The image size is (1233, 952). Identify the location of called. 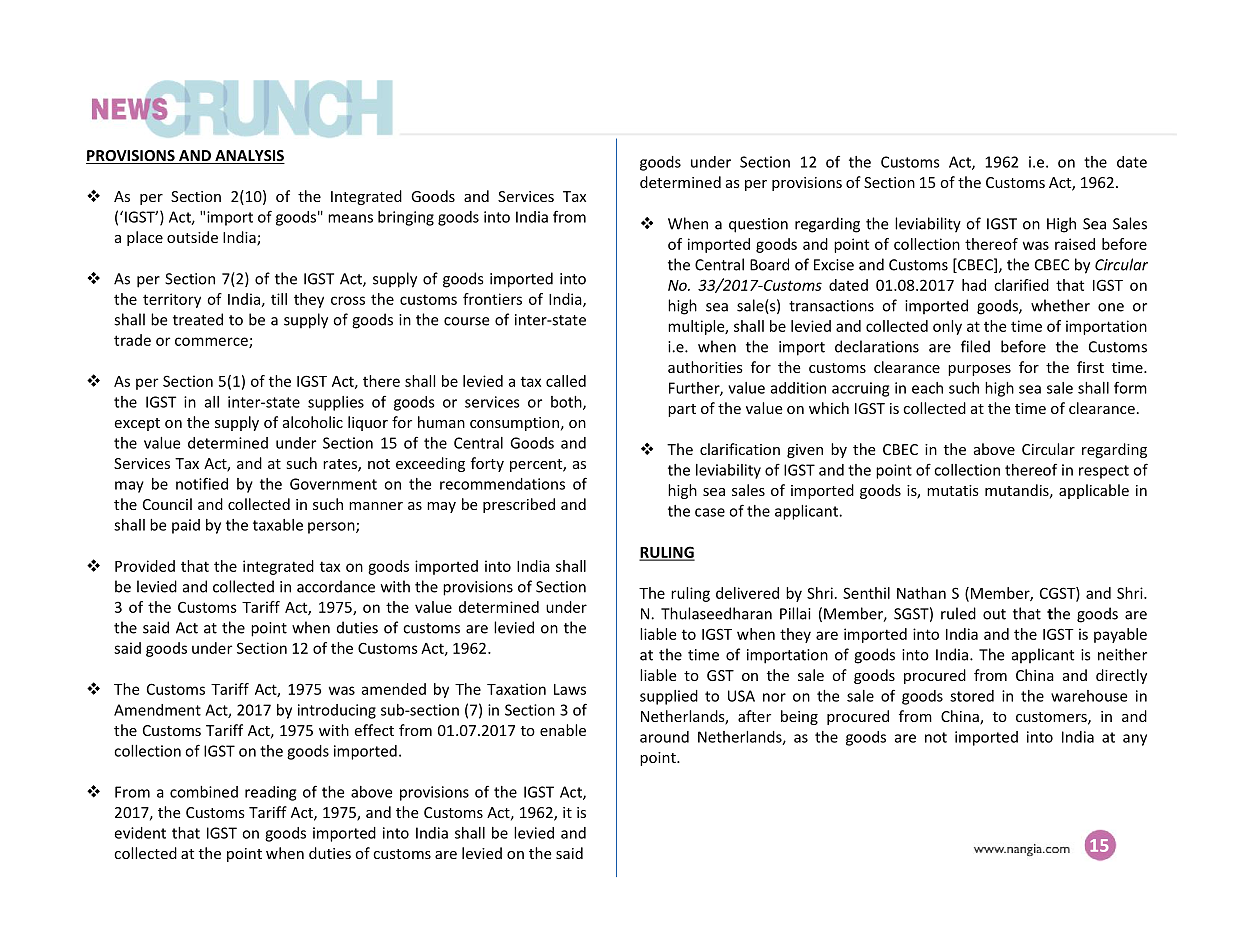
(566, 381).
